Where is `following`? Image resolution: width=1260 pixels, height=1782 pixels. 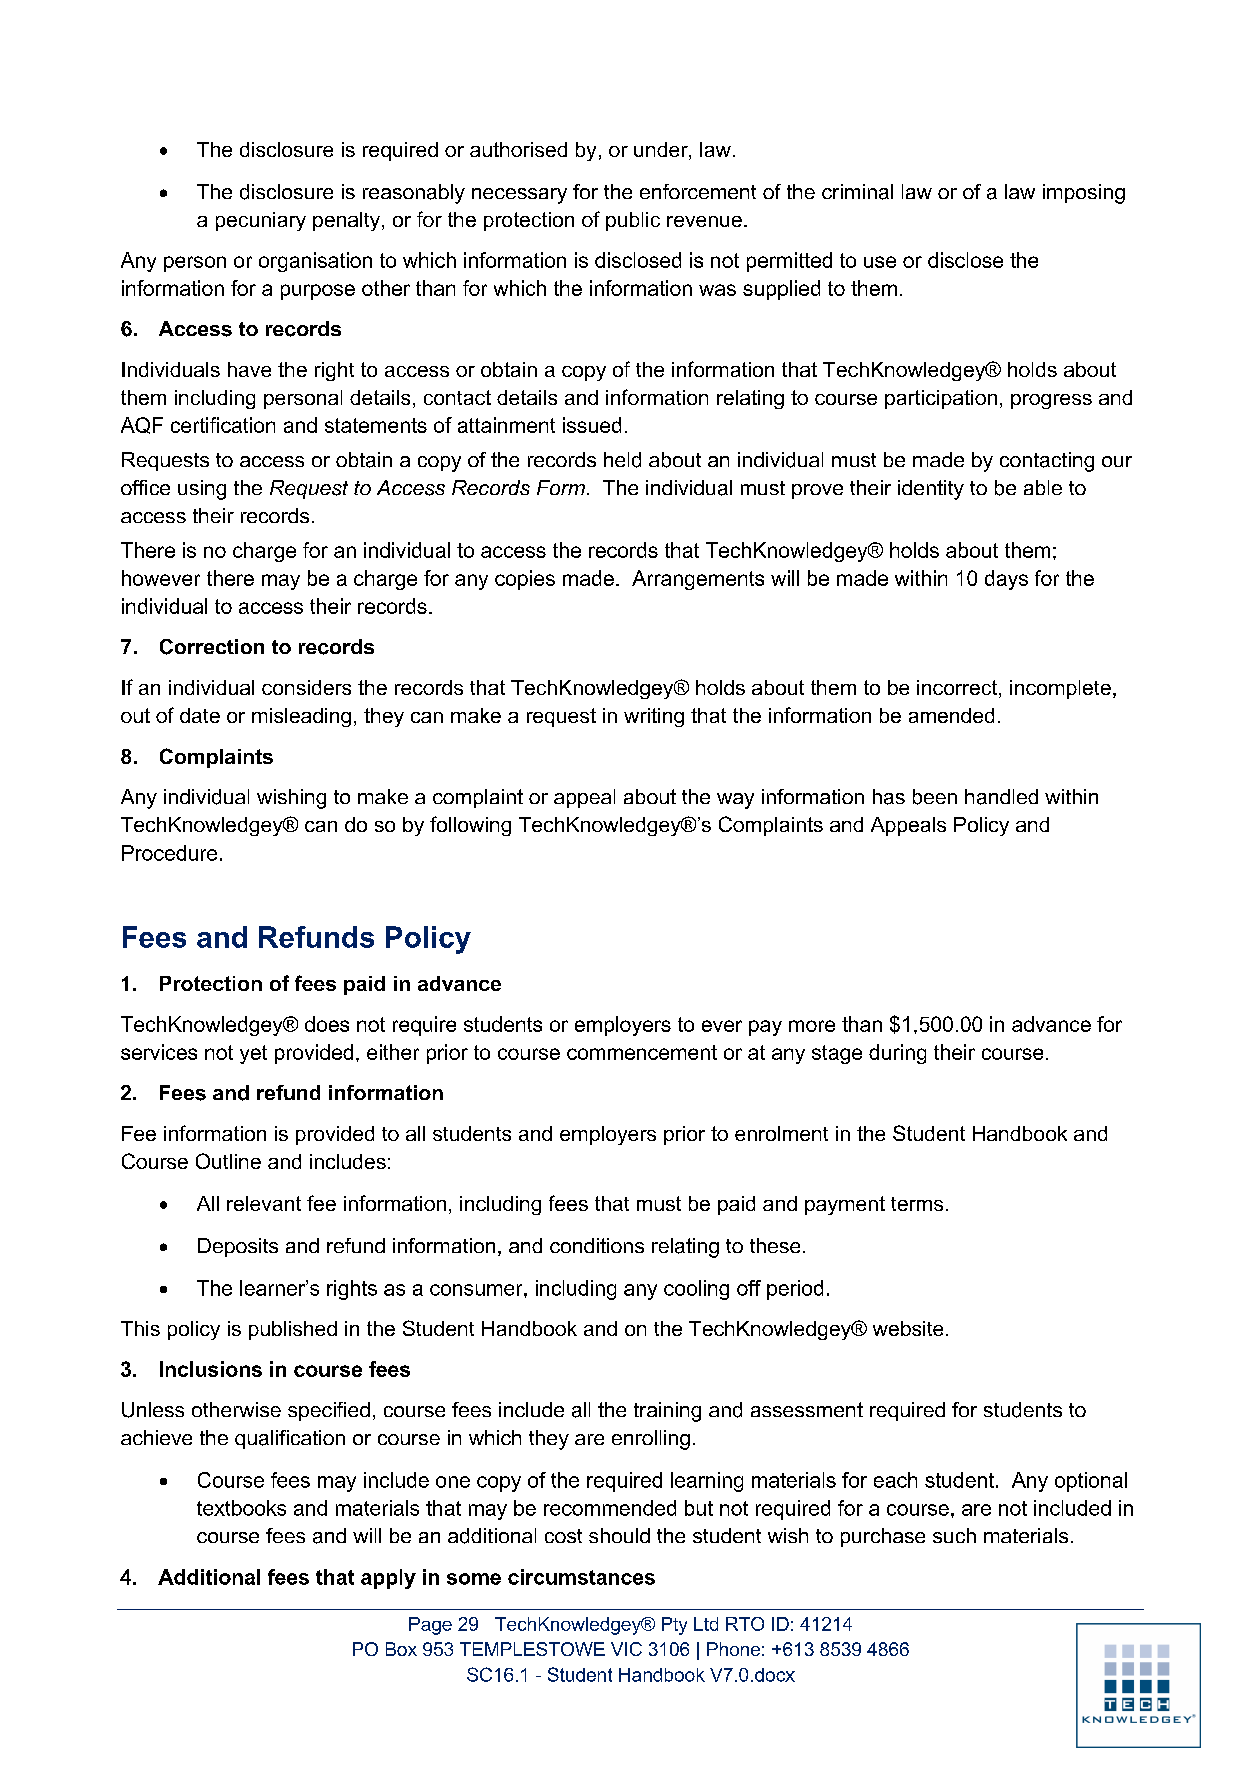 following is located at coordinates (470, 826).
